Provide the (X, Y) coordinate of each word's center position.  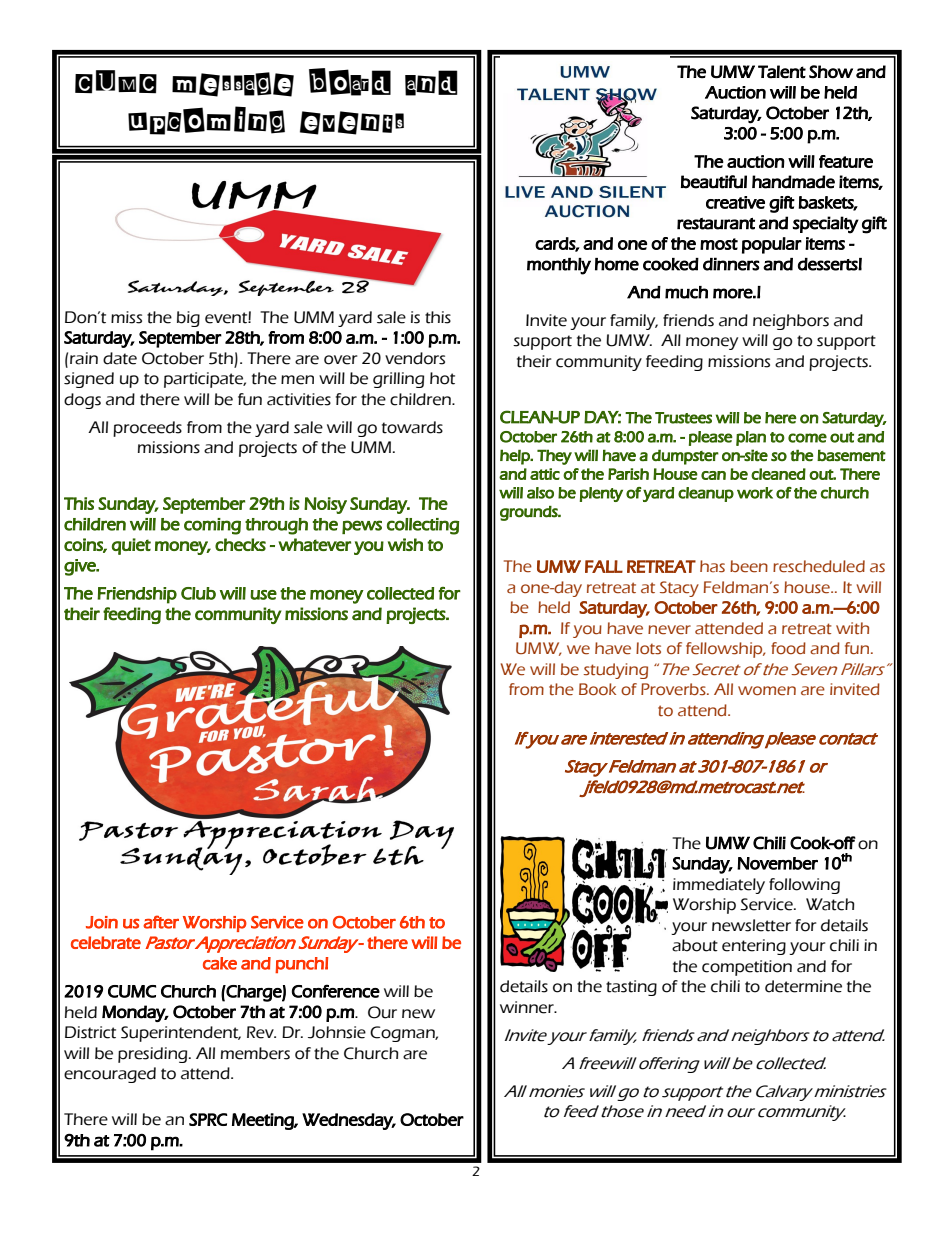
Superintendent (181, 1034)
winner (528, 1007)
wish (405, 544)
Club (198, 593)
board (350, 82)
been (749, 566)
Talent (782, 72)
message (233, 84)
